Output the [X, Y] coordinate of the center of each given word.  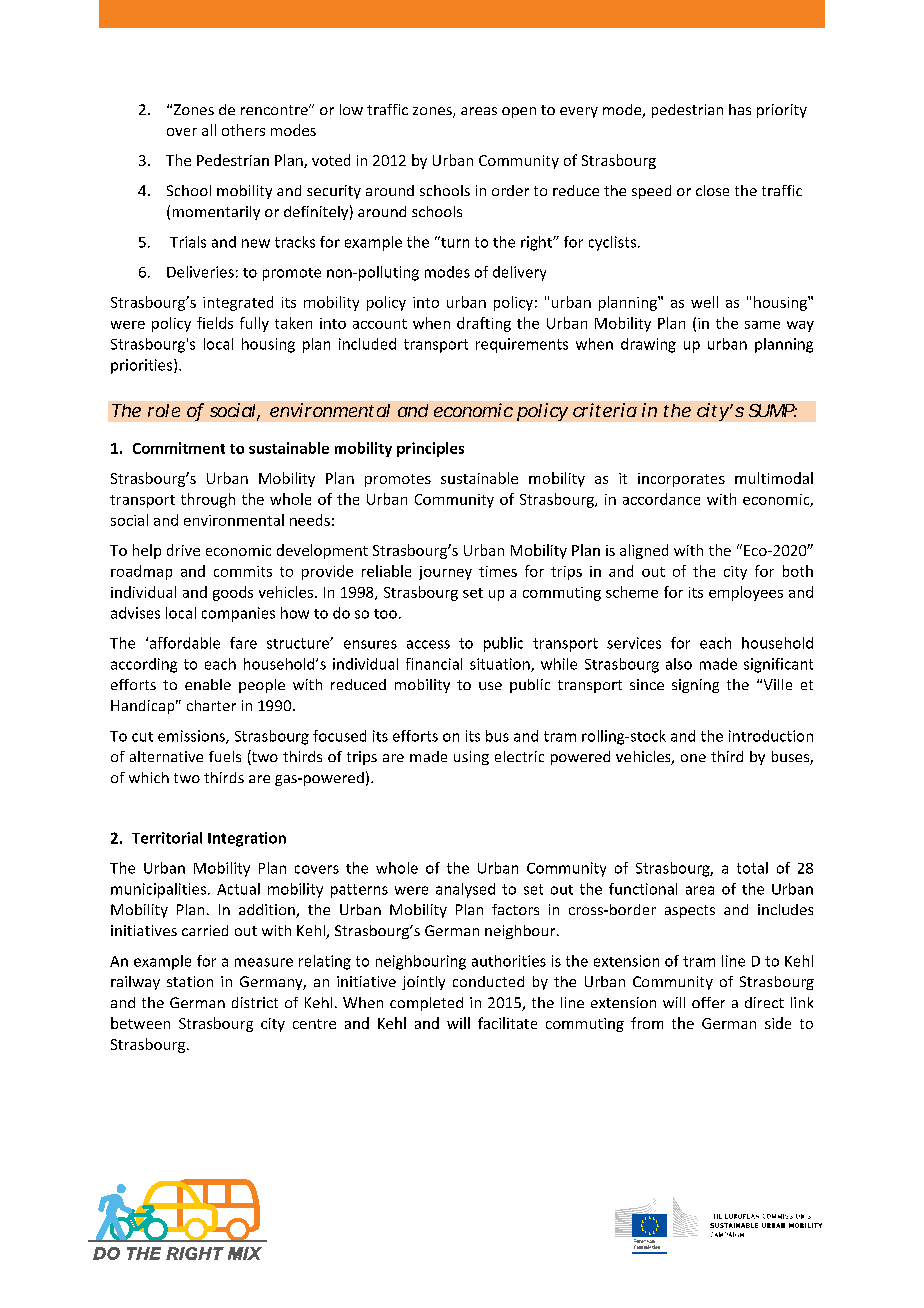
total [752, 868]
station [190, 981]
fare [243, 643]
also [679, 664]
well [704, 302]
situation [501, 665]
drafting [484, 324]
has [740, 109]
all [209, 130]
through [208, 500]
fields [215, 323]
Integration [247, 839]
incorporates [681, 480]
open [519, 112]
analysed [465, 890]
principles [430, 449]
